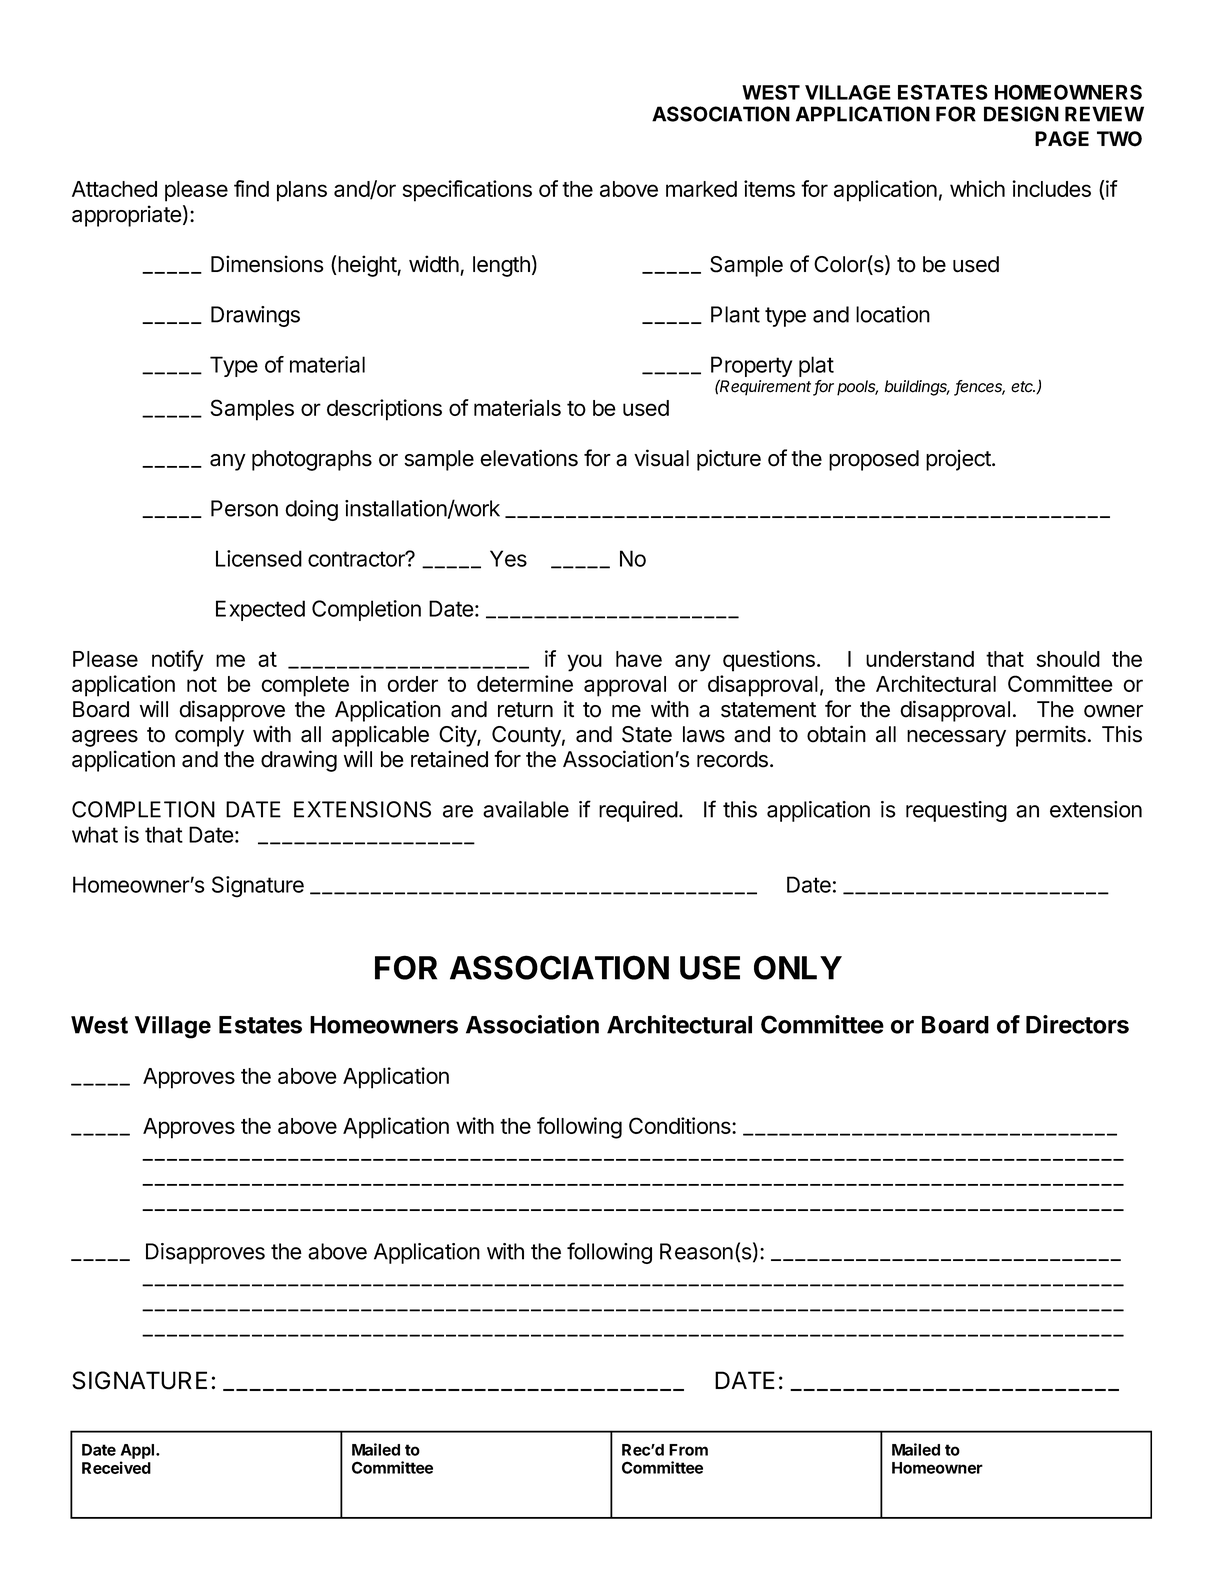 This screenshot has width=1214, height=1571. Describe the element at coordinates (681, 1125) in the screenshot. I see `Conditions` at that location.
